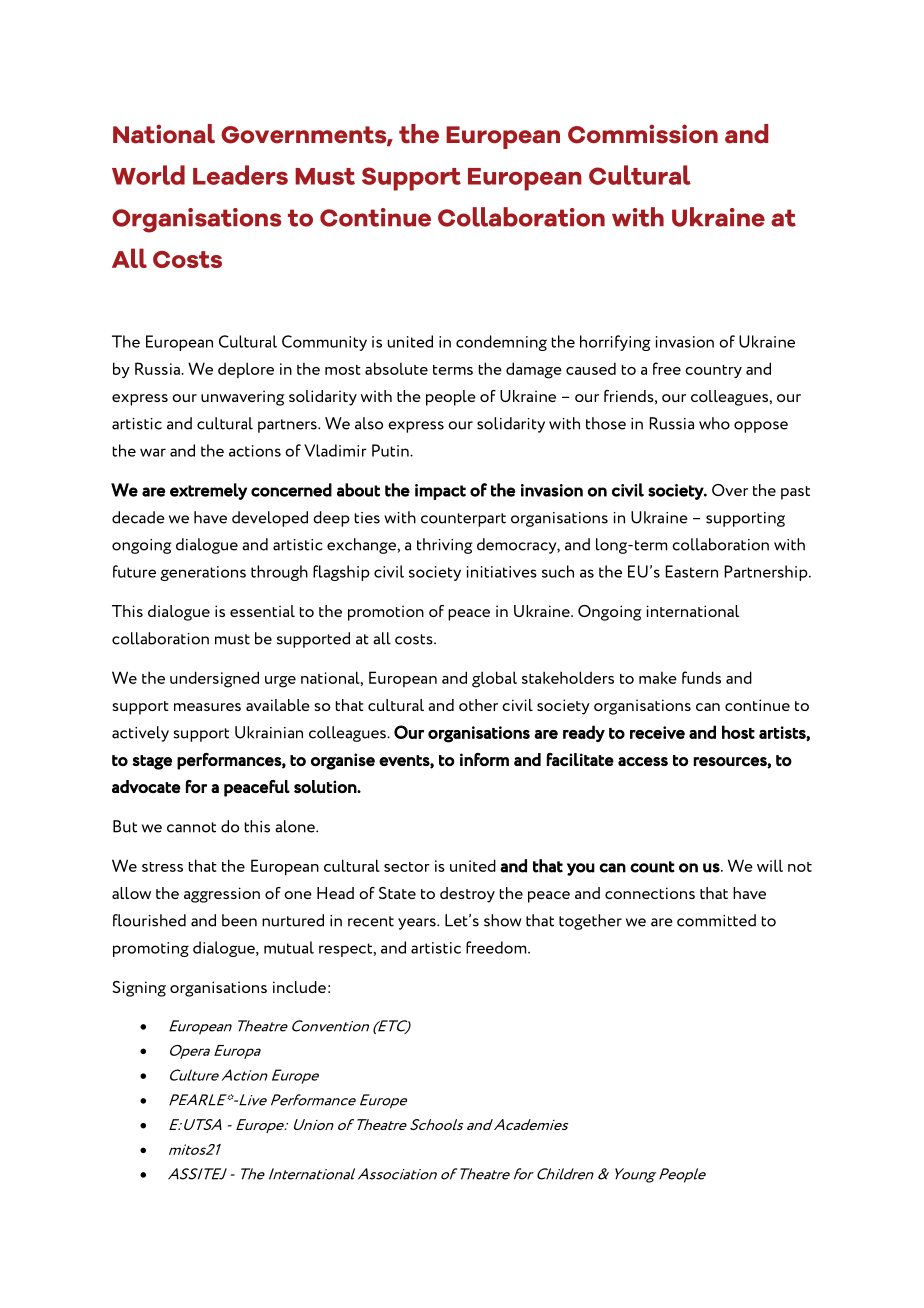 The width and height of the screenshot is (924, 1308). I want to click on years, so click(418, 924).
